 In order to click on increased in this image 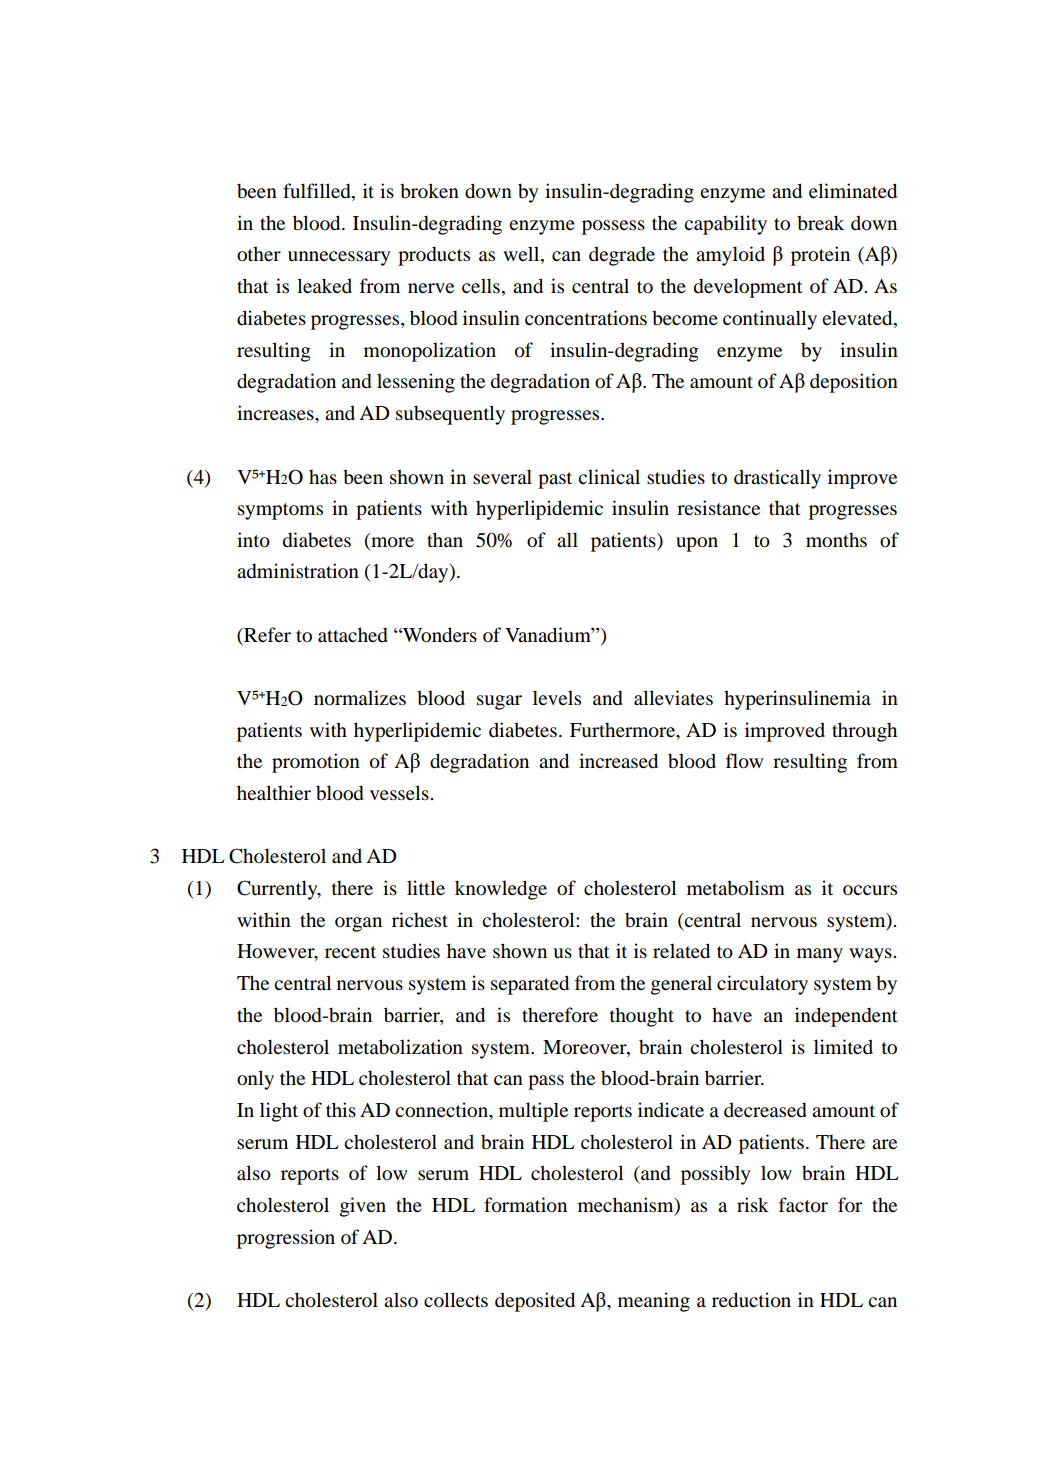, I will do `click(618, 761)`.
